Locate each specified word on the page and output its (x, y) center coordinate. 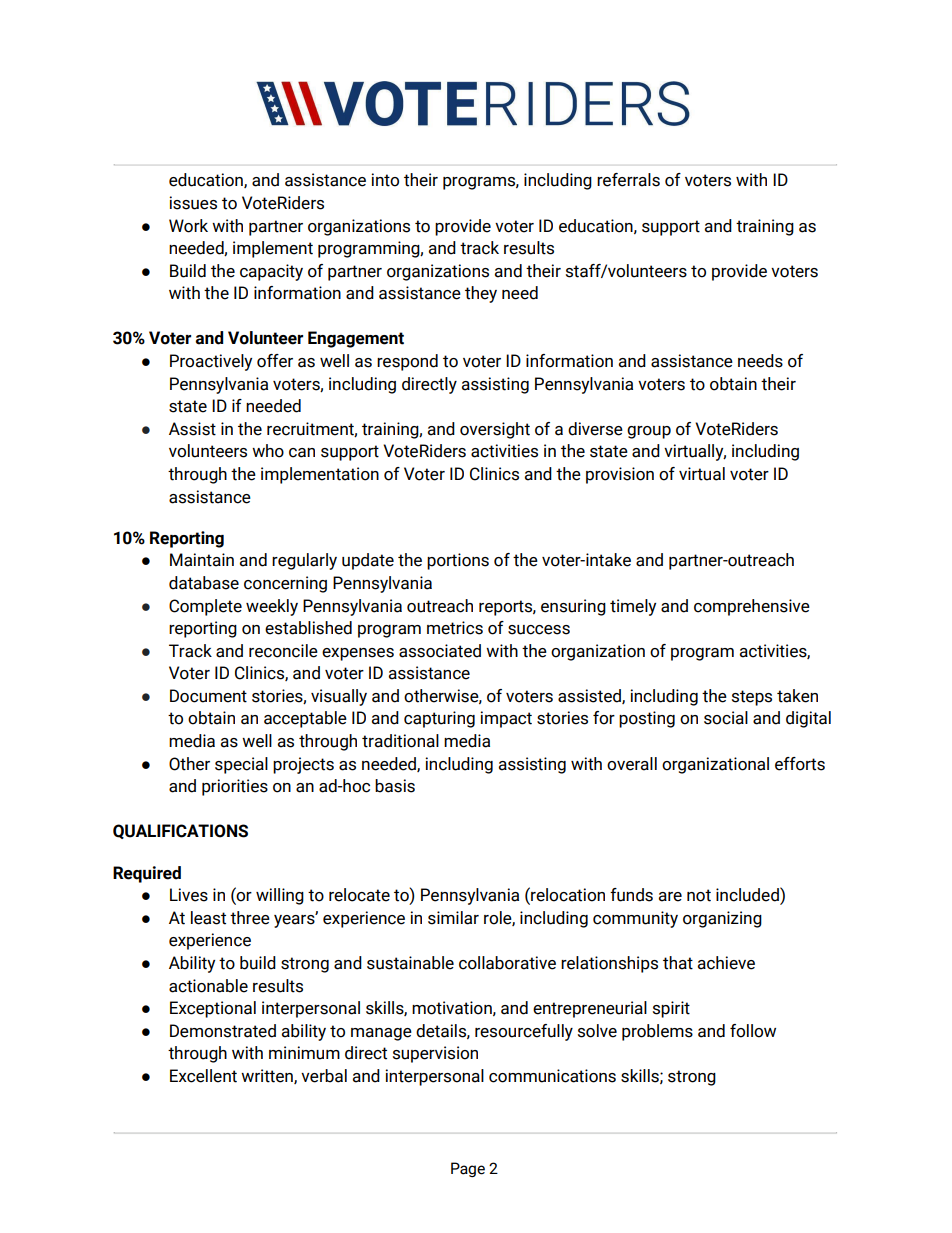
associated (440, 651)
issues (193, 203)
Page (468, 1169)
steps (752, 698)
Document (208, 696)
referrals (628, 180)
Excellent (203, 1076)
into (385, 180)
